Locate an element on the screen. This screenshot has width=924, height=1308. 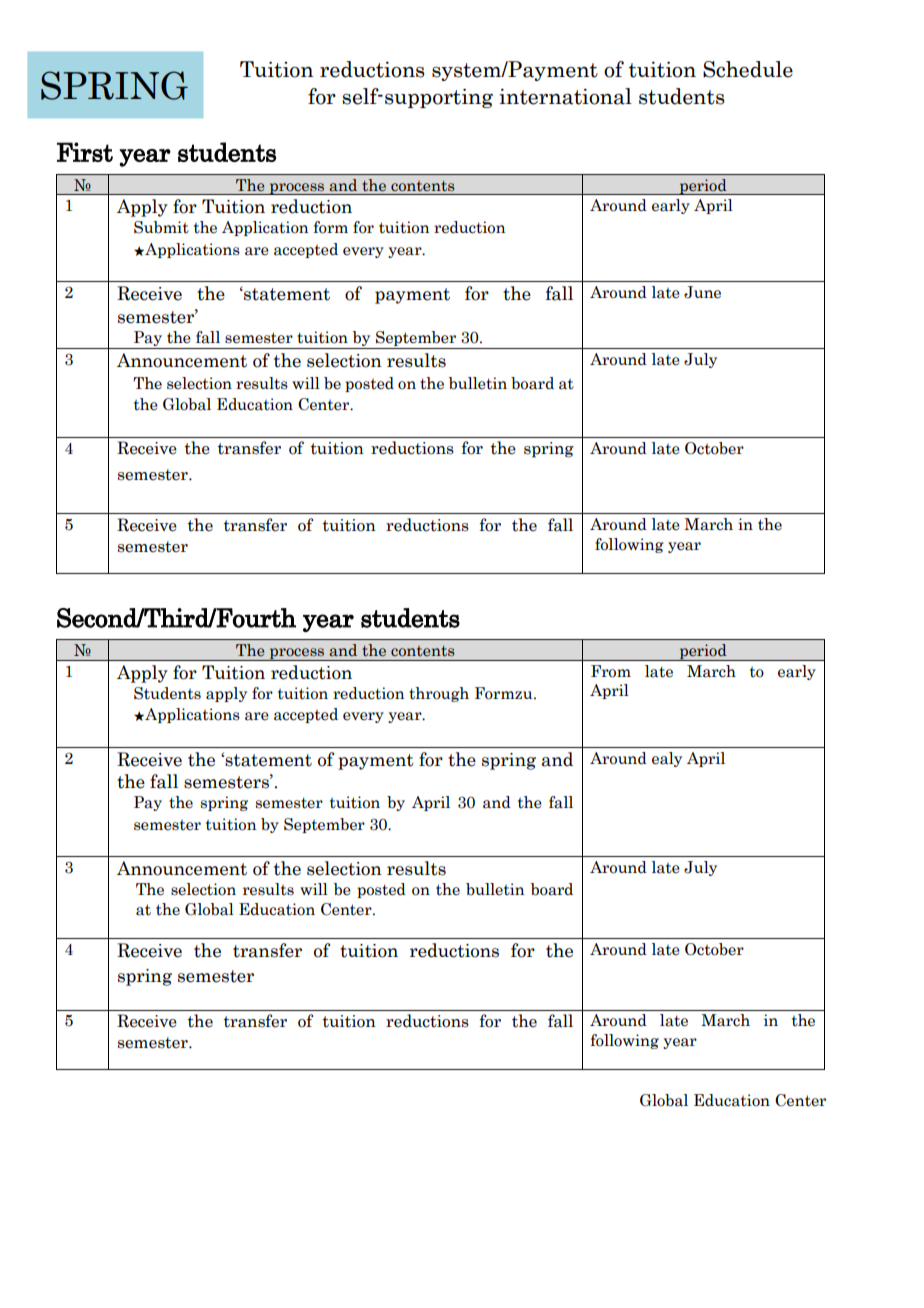
First is located at coordinates (85, 152).
